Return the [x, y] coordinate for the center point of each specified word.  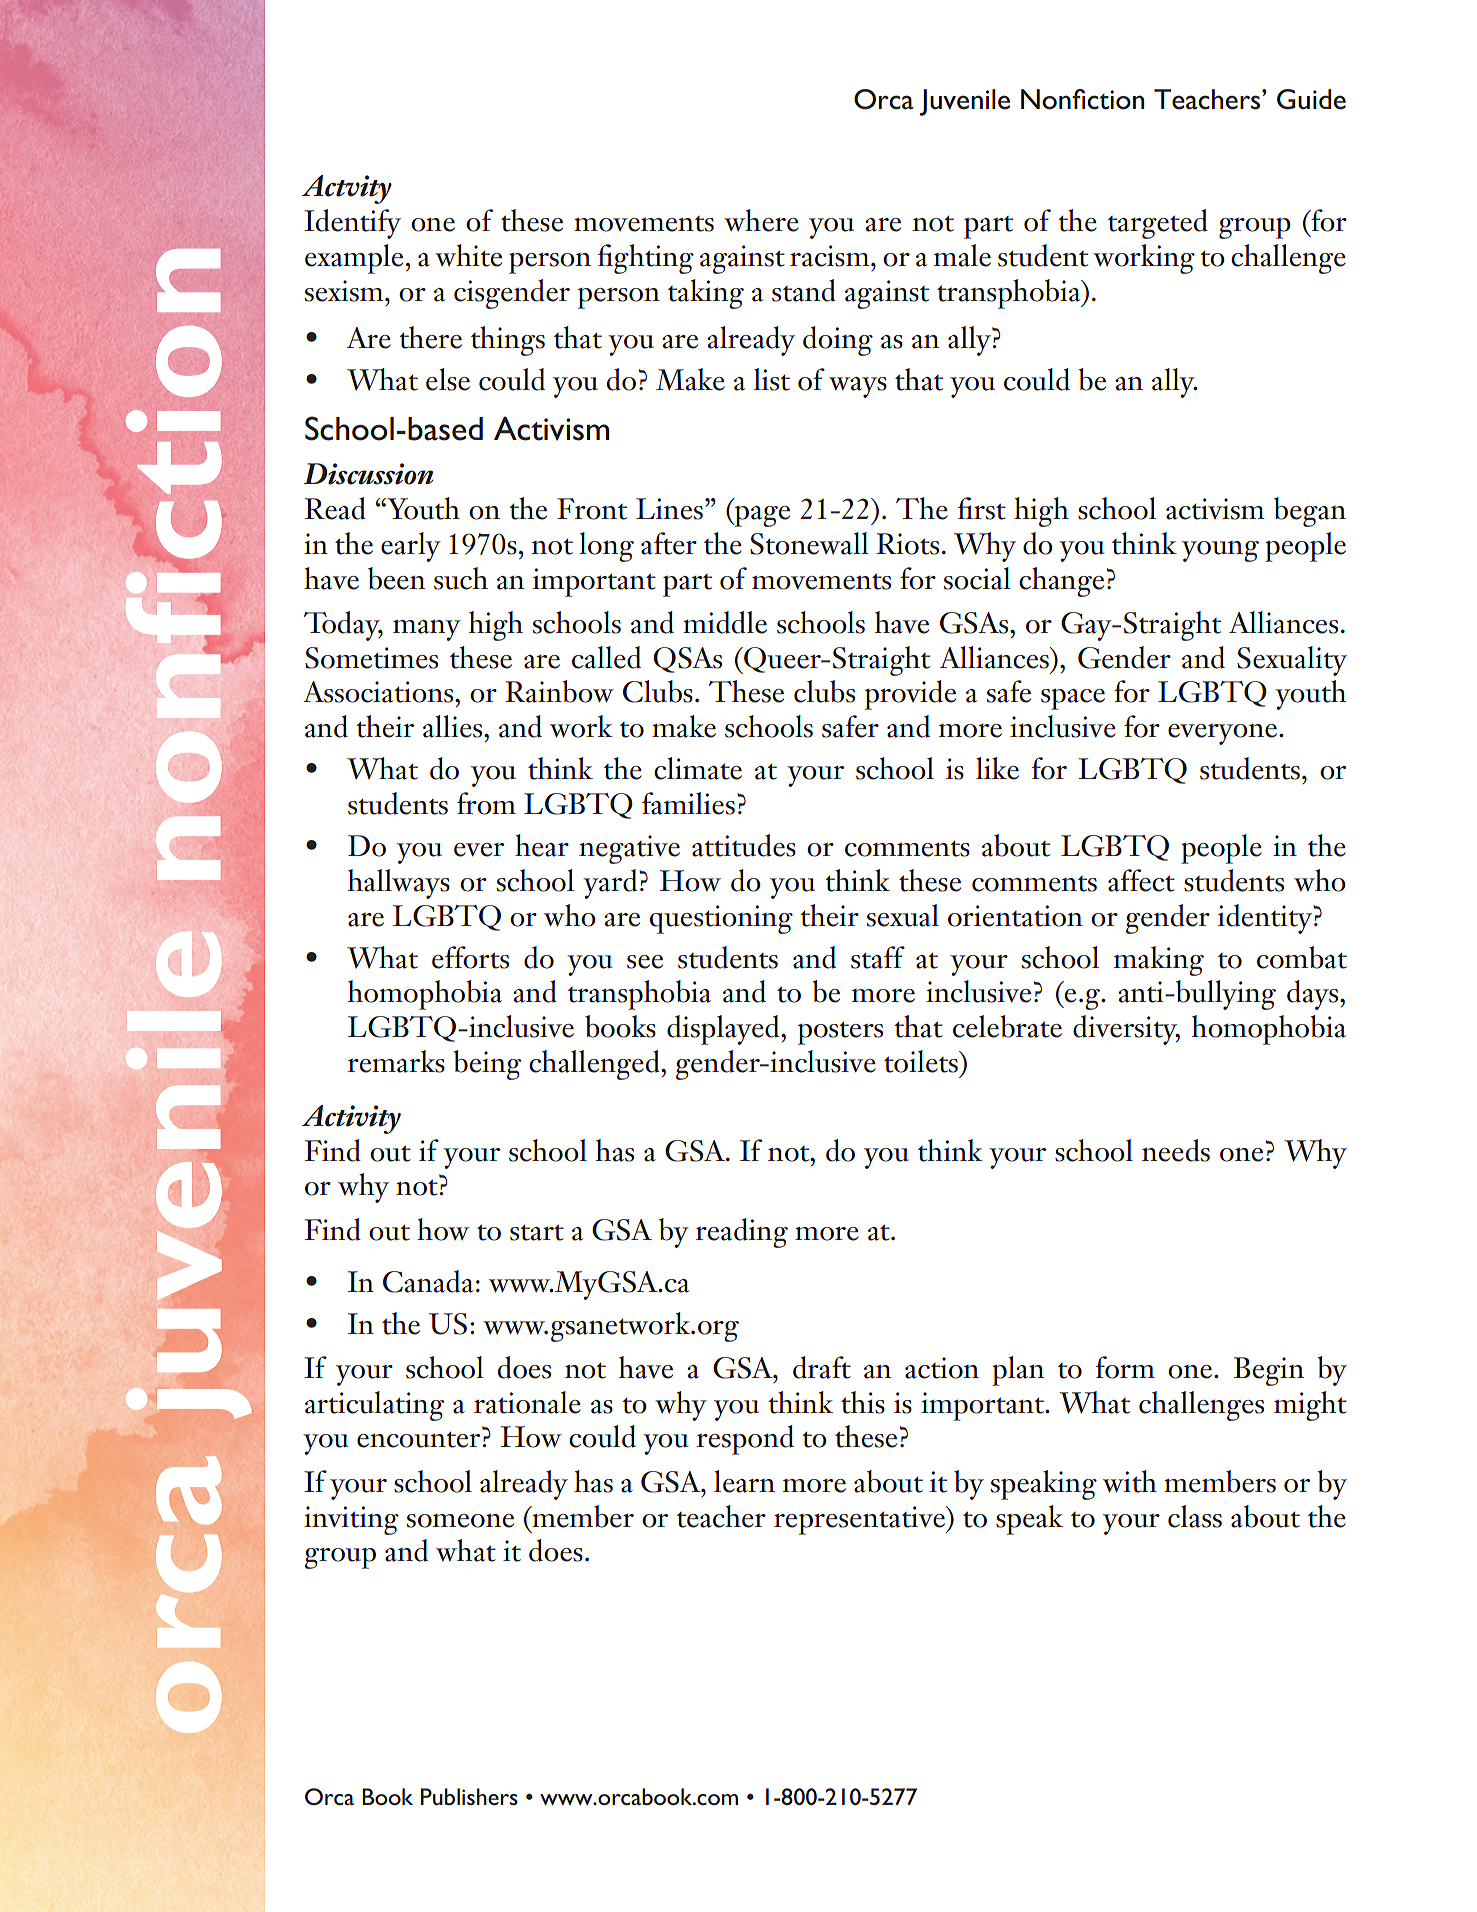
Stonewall [809, 543]
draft [822, 1367]
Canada [428, 1281]
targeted [1158, 224]
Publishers [469, 1797]
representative [860, 1520]
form [1125, 1367]
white [468, 255]
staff [878, 957]
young [1220, 551]
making [1159, 961]
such [461, 578]
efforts [470, 957]
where [761, 220]
